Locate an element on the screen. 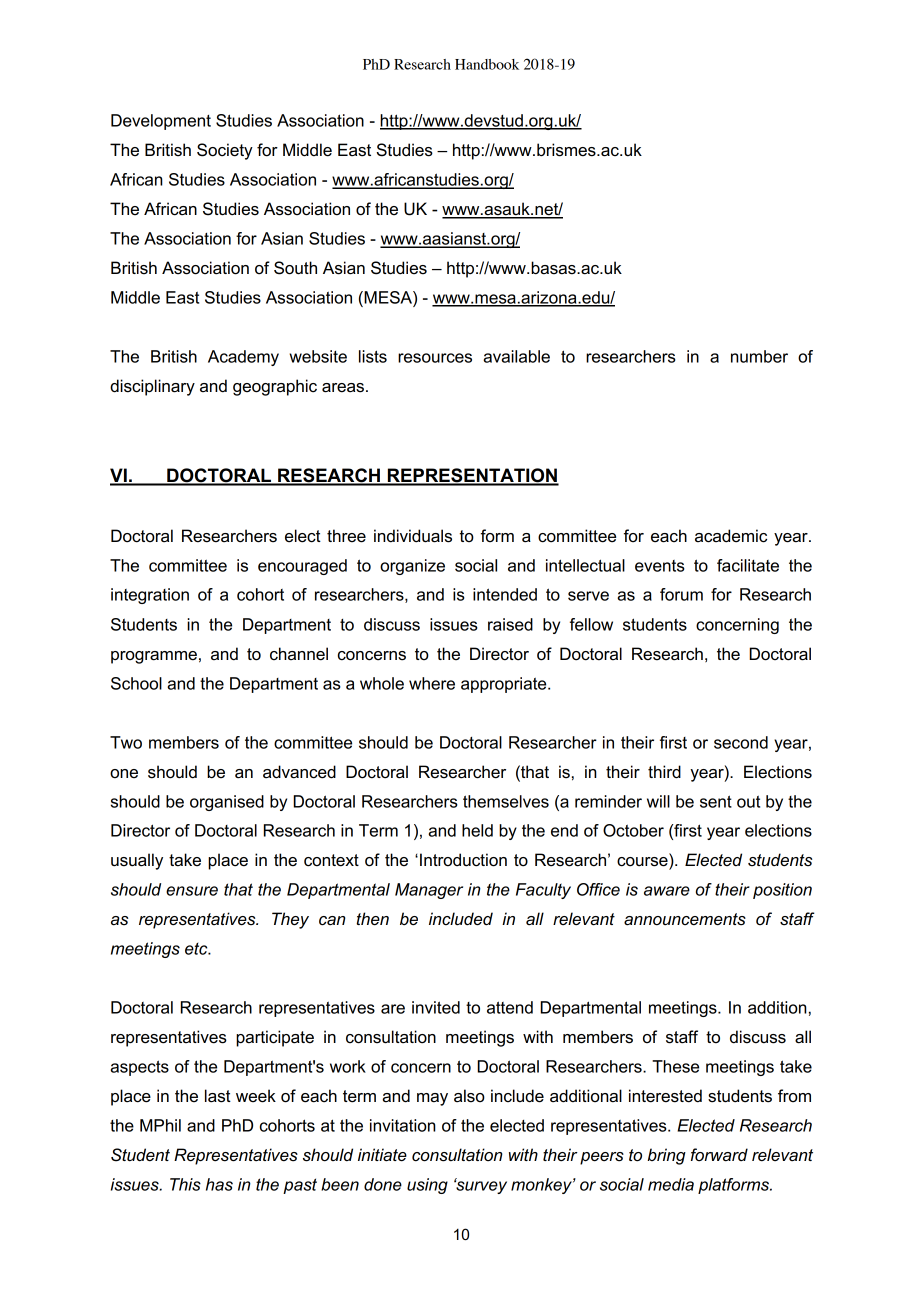  raised is located at coordinates (510, 624).
